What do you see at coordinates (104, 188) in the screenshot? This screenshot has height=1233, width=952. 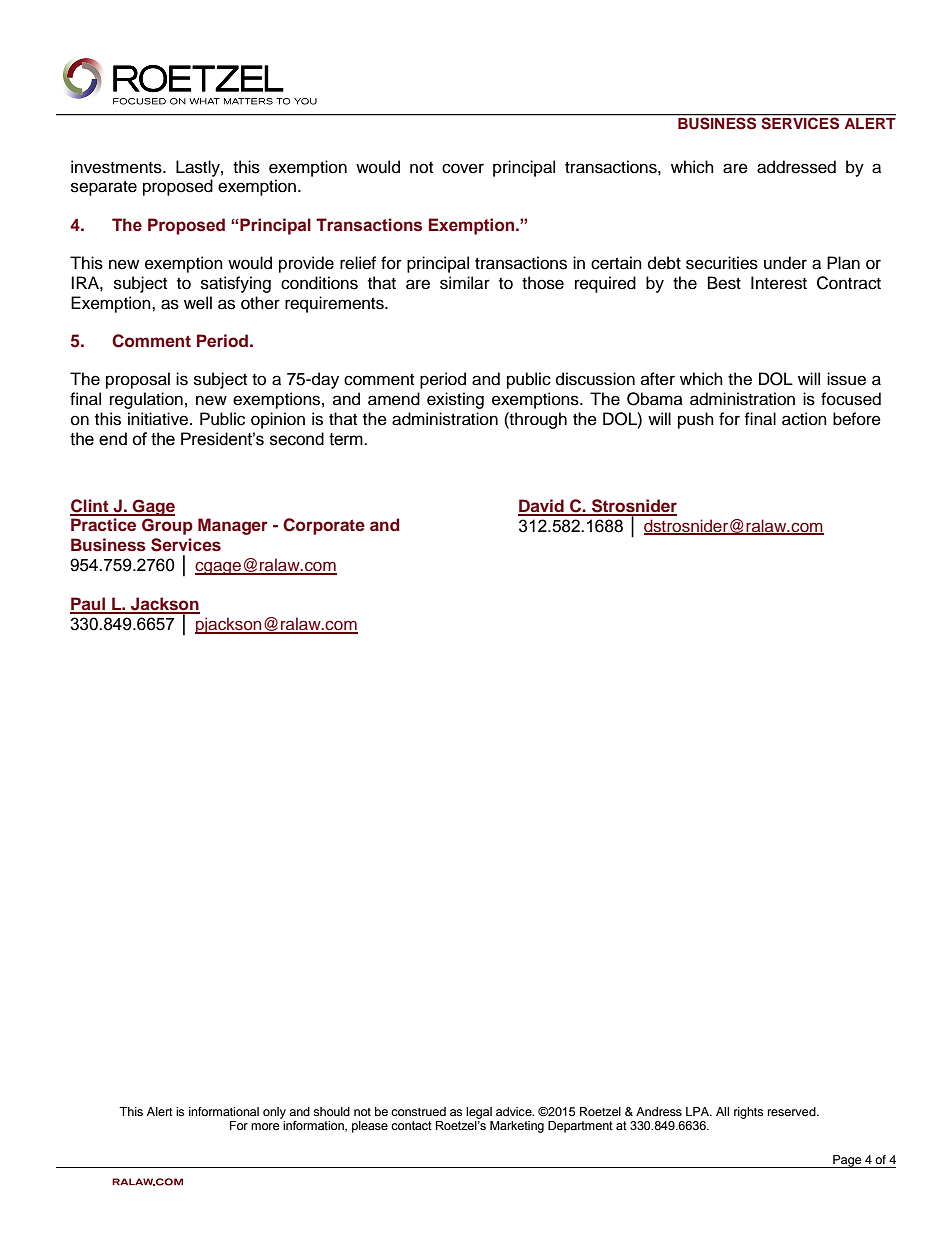 I see `separate` at bounding box center [104, 188].
